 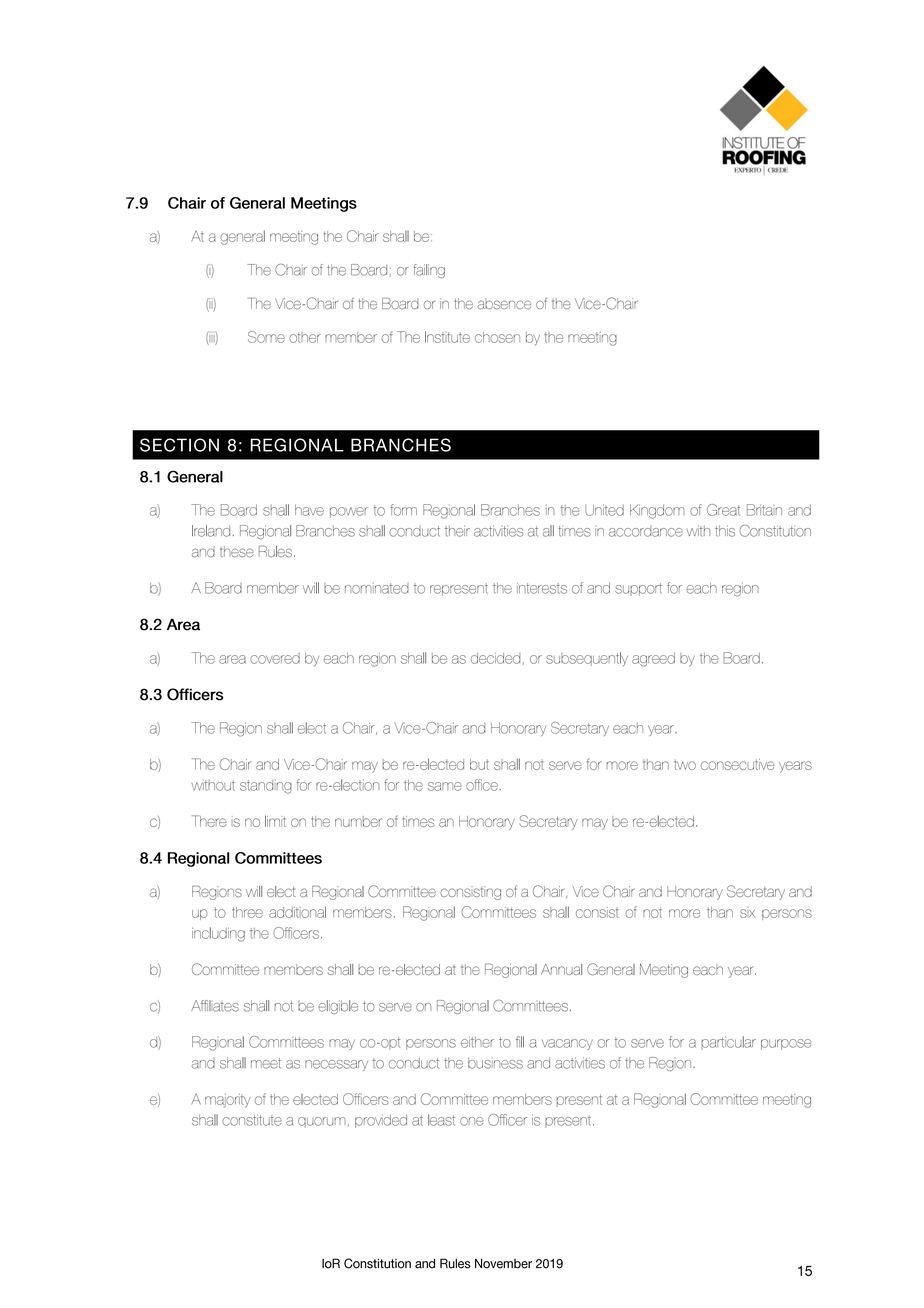 I want to click on one, so click(x=472, y=1121).
